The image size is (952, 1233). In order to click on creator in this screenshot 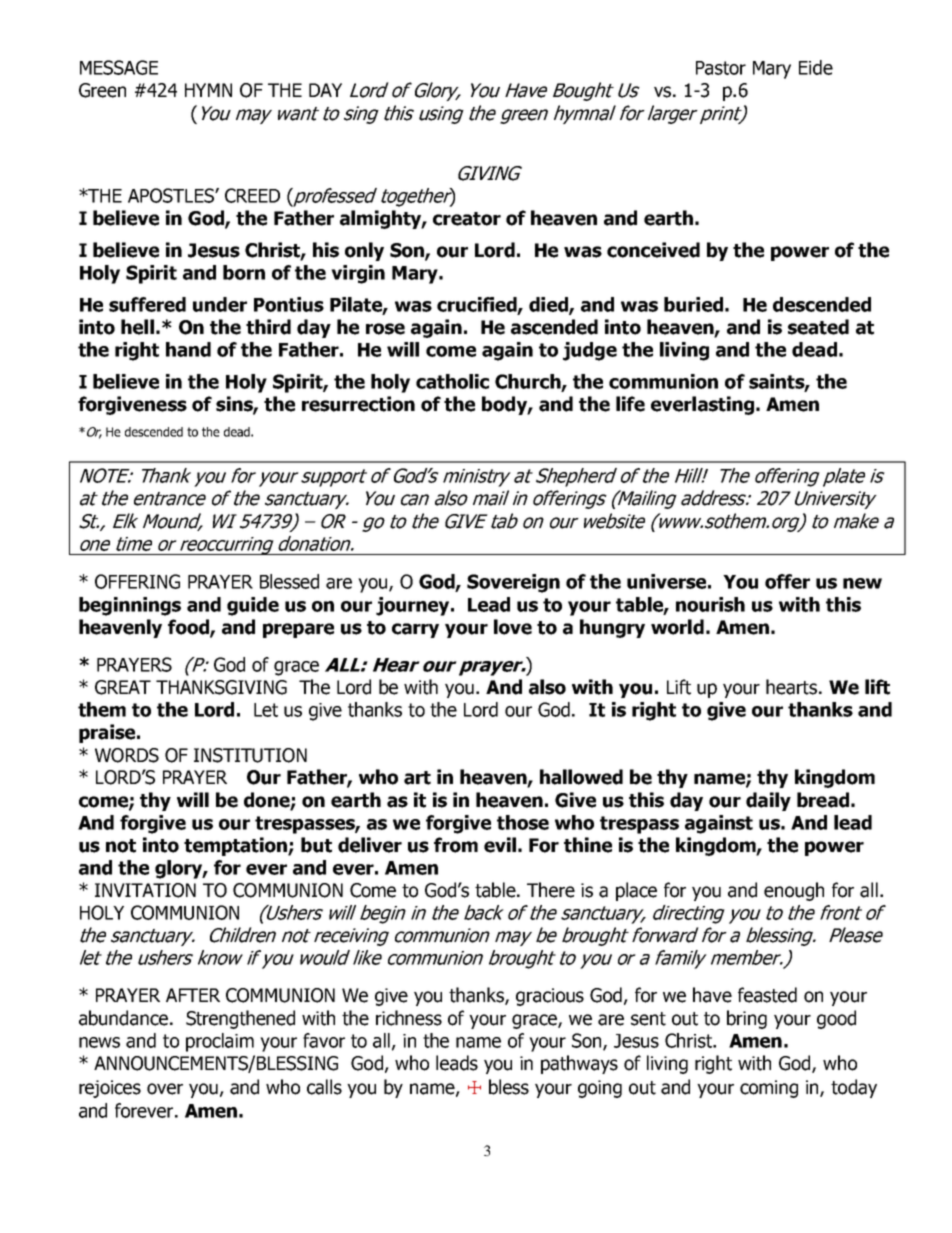, I will do `click(467, 219)`.
